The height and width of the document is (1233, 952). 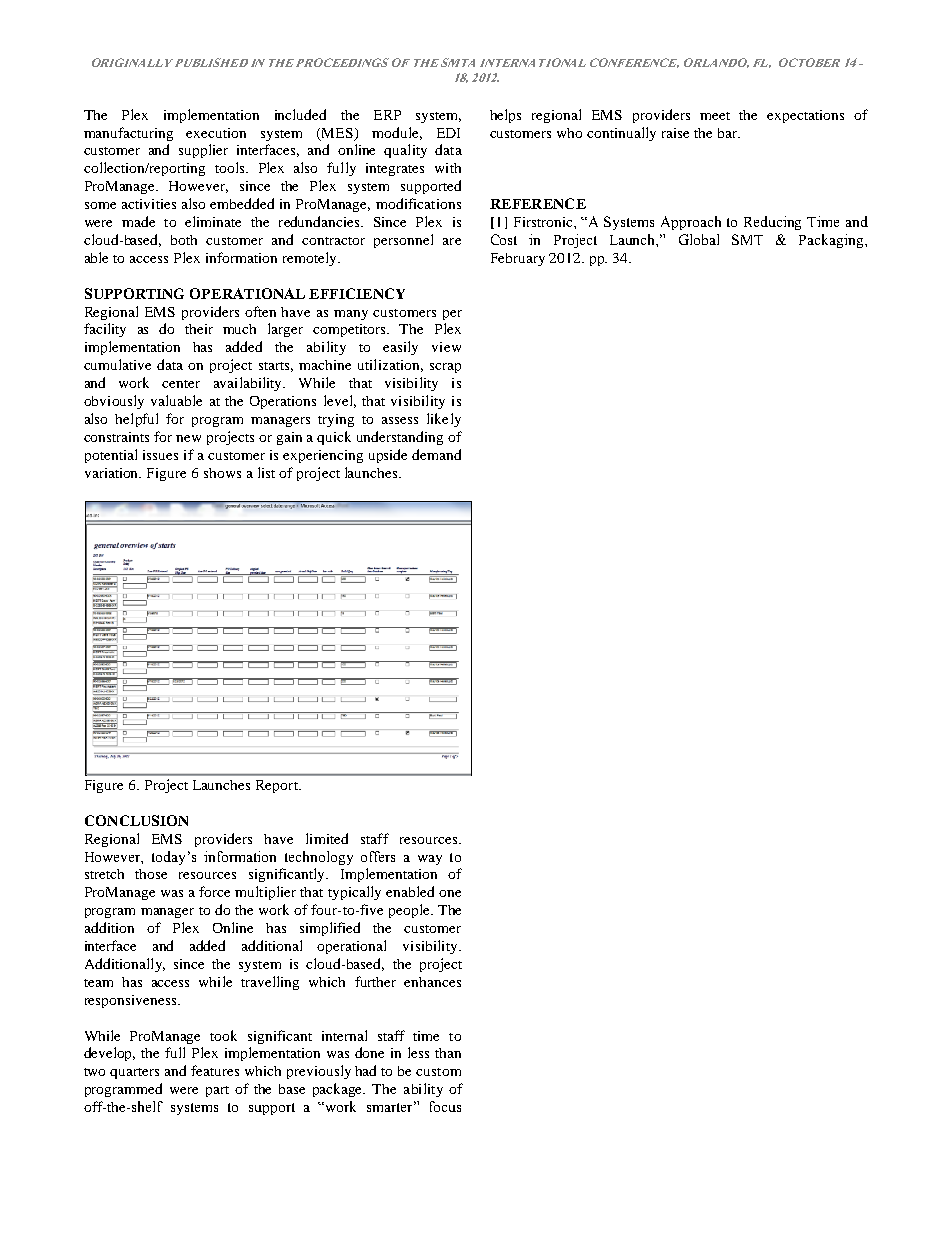 I want to click on bar, so click(x=729, y=133).
